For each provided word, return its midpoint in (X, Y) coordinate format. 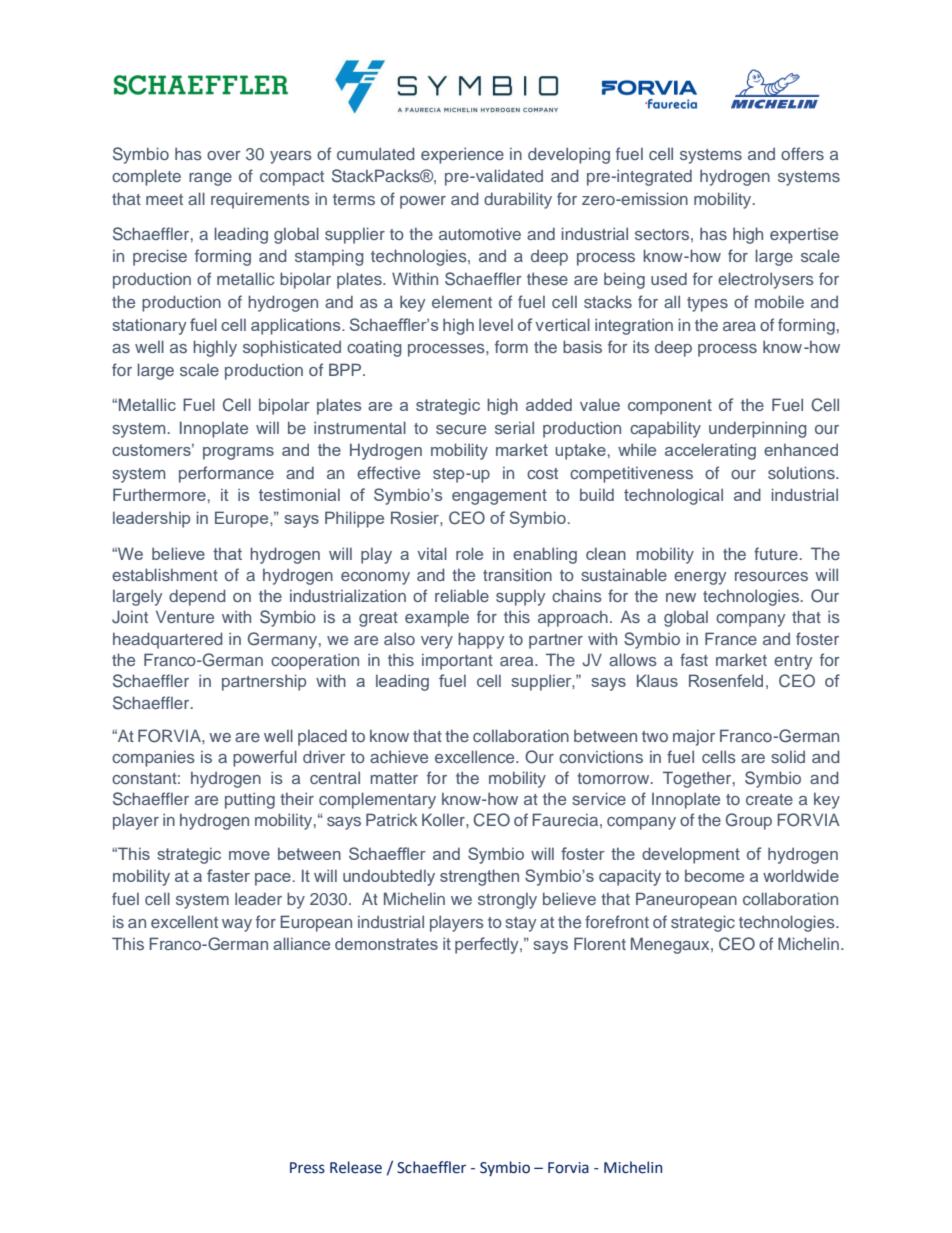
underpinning (758, 429)
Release (356, 1167)
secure (461, 429)
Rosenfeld (726, 680)
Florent (600, 943)
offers (802, 153)
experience (462, 155)
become (714, 875)
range (210, 179)
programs (238, 453)
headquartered (168, 640)
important (457, 662)
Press (307, 1168)
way (237, 925)
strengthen (479, 877)
